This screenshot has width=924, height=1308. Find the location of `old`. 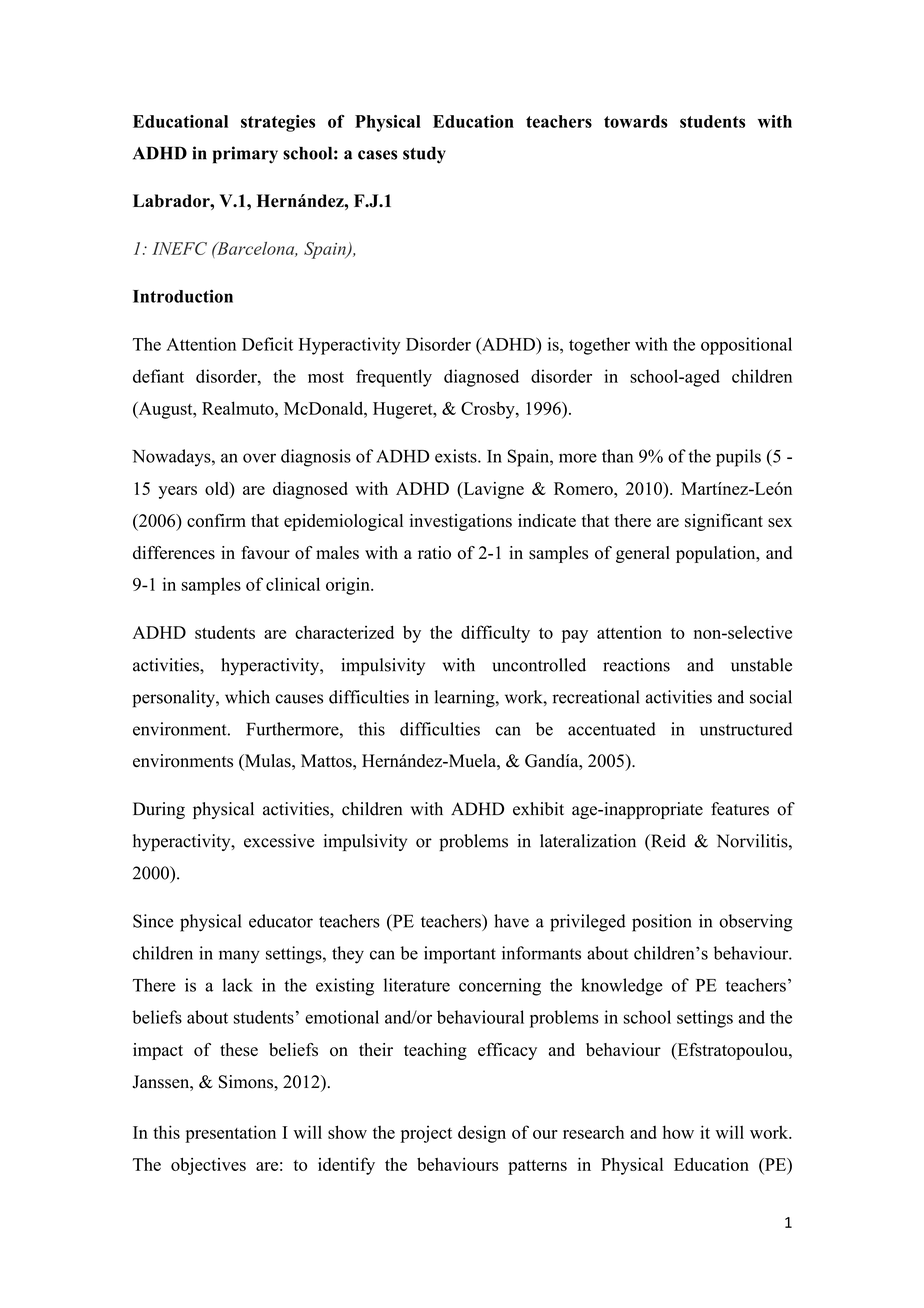

old is located at coordinates (218, 488).
